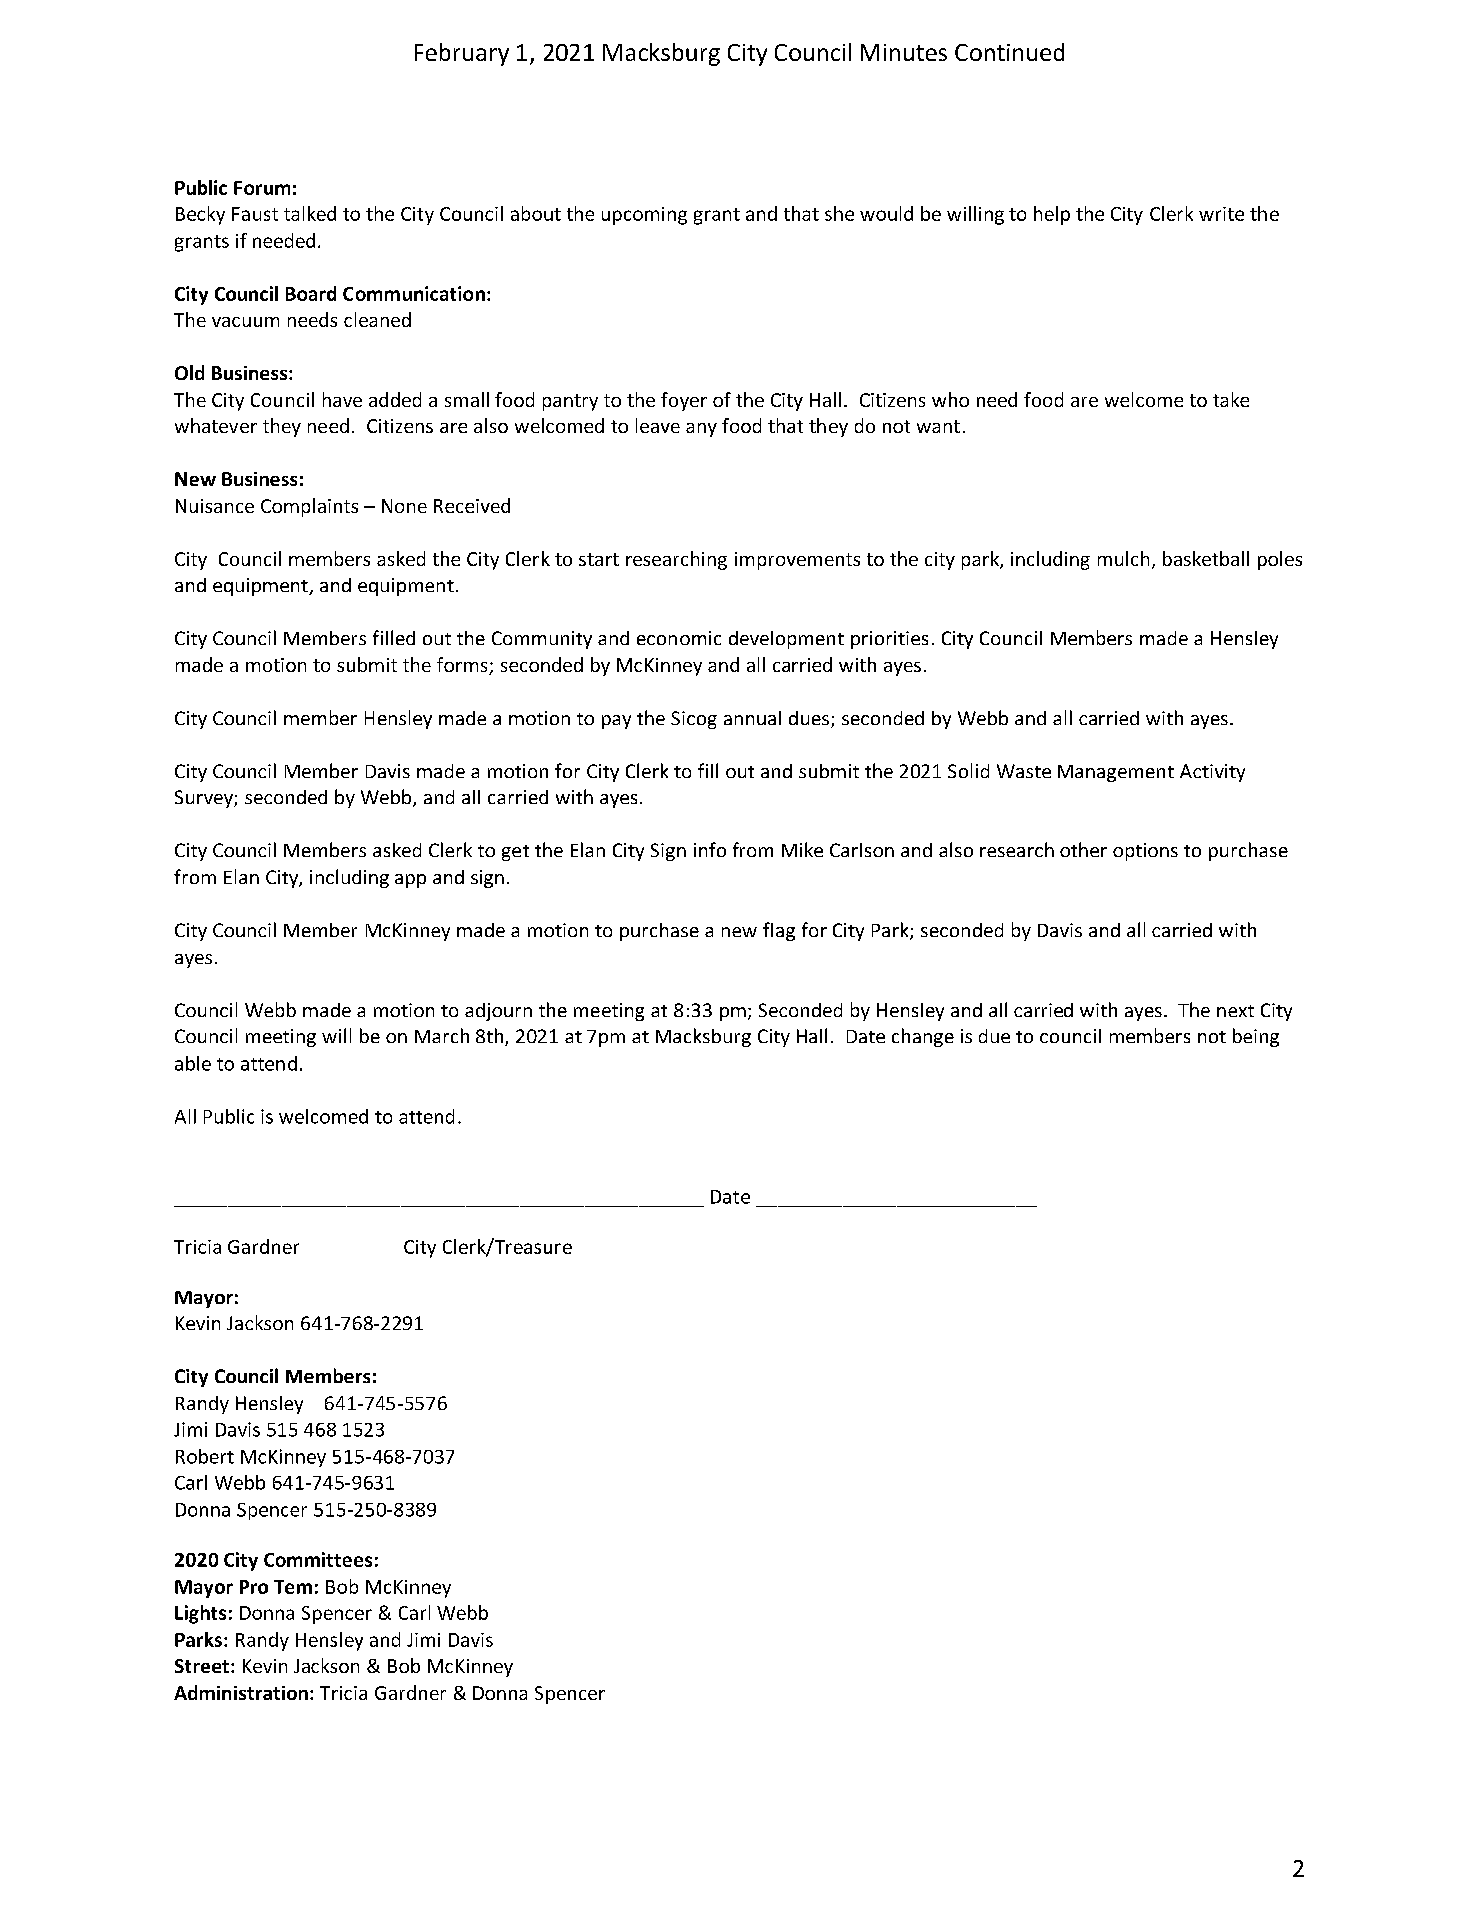  Describe the element at coordinates (923, 1037) in the document. I see `change` at that location.
